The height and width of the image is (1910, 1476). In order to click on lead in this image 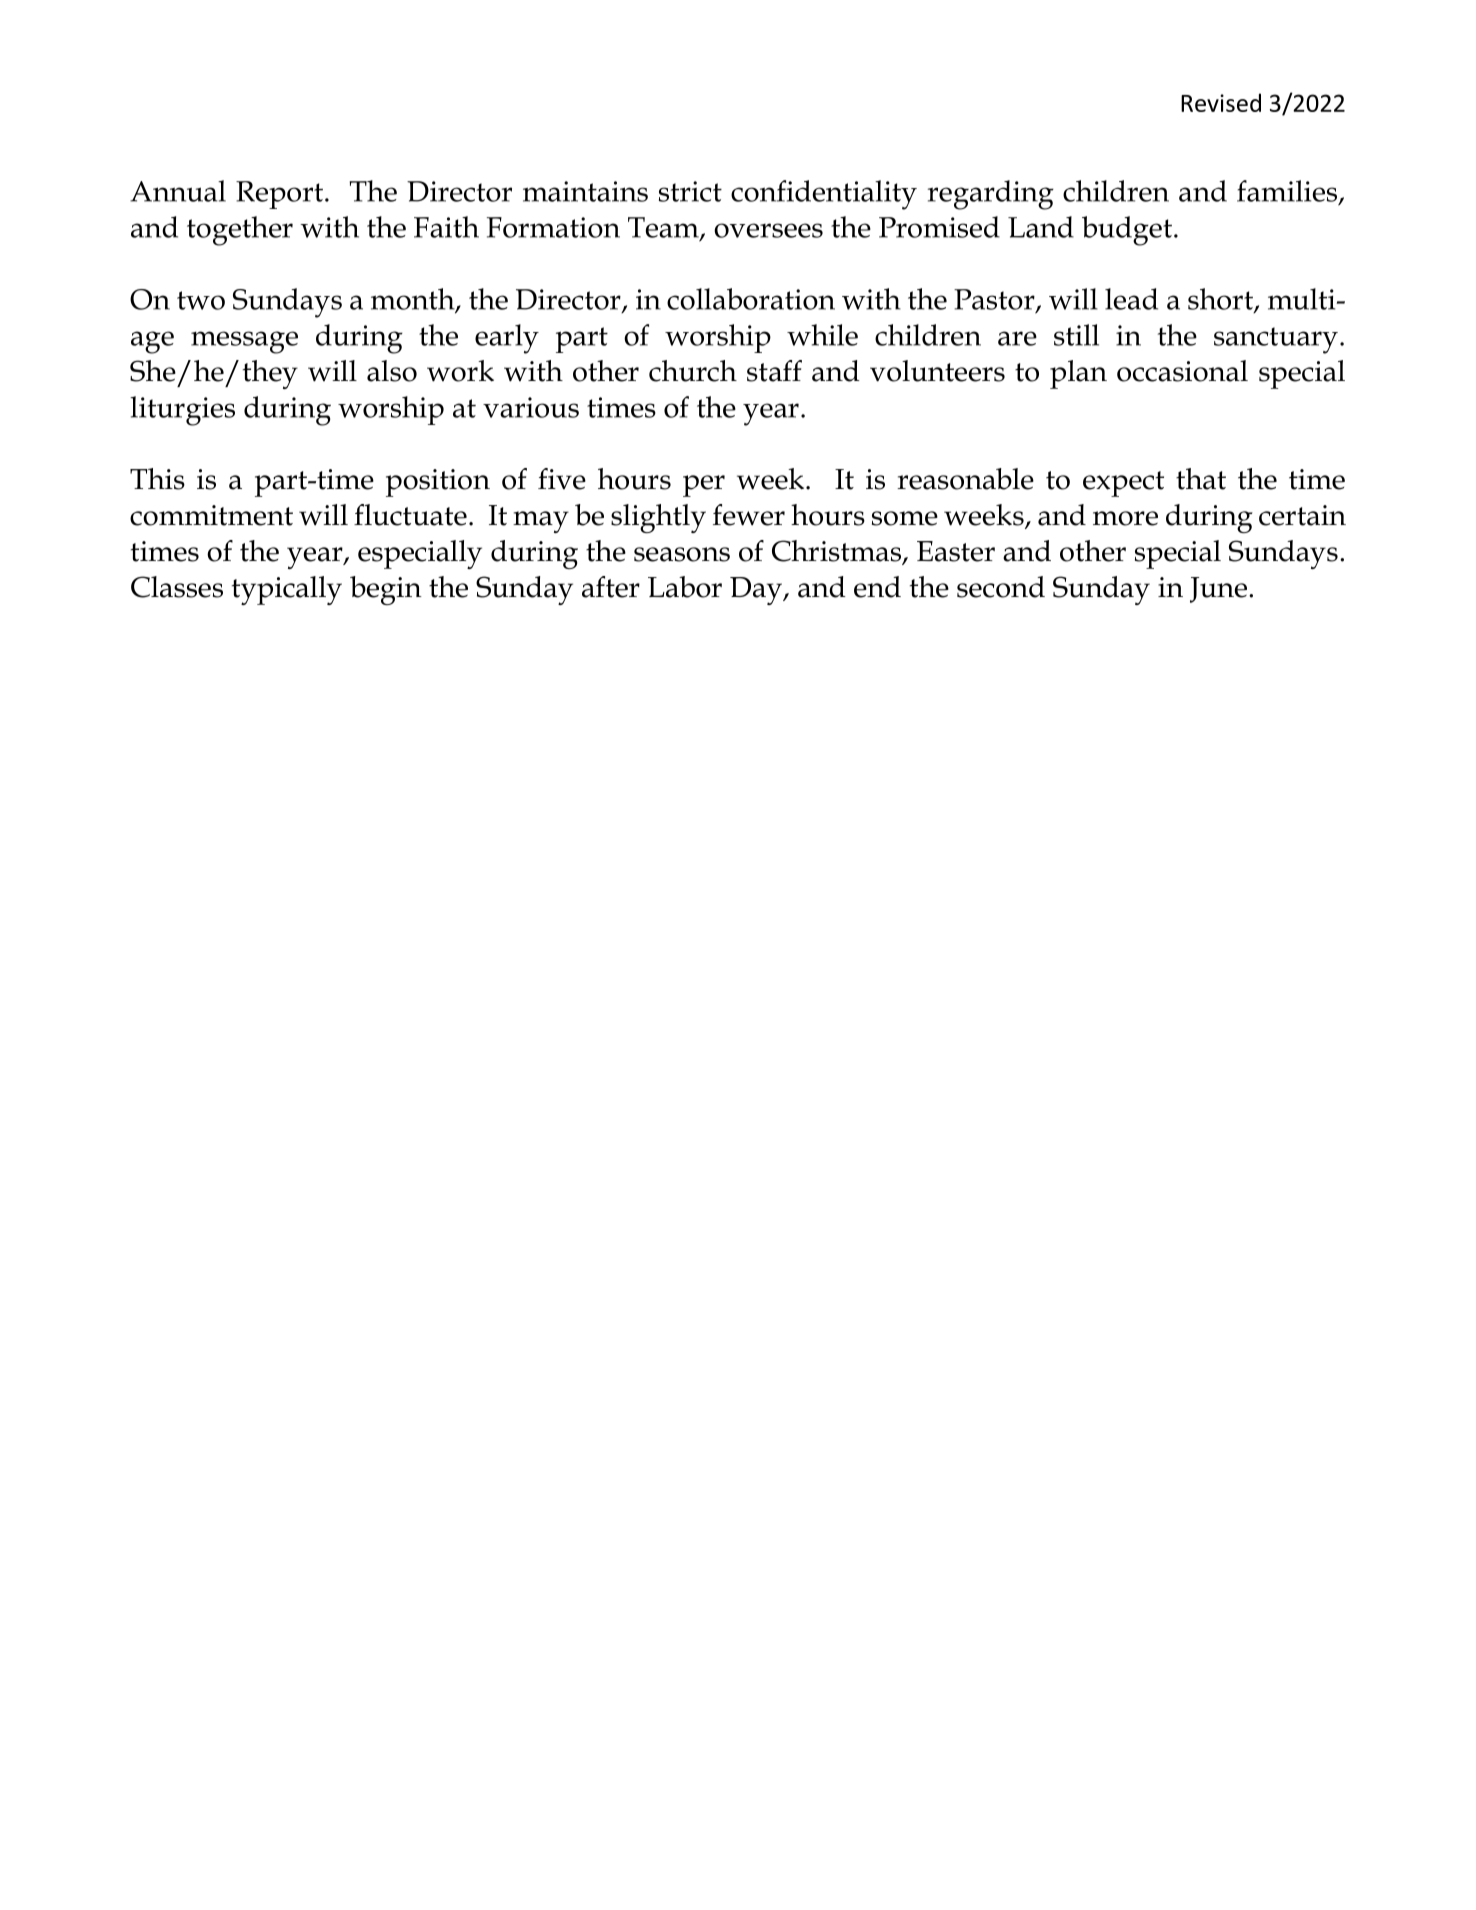, I will do `click(1131, 299)`.
